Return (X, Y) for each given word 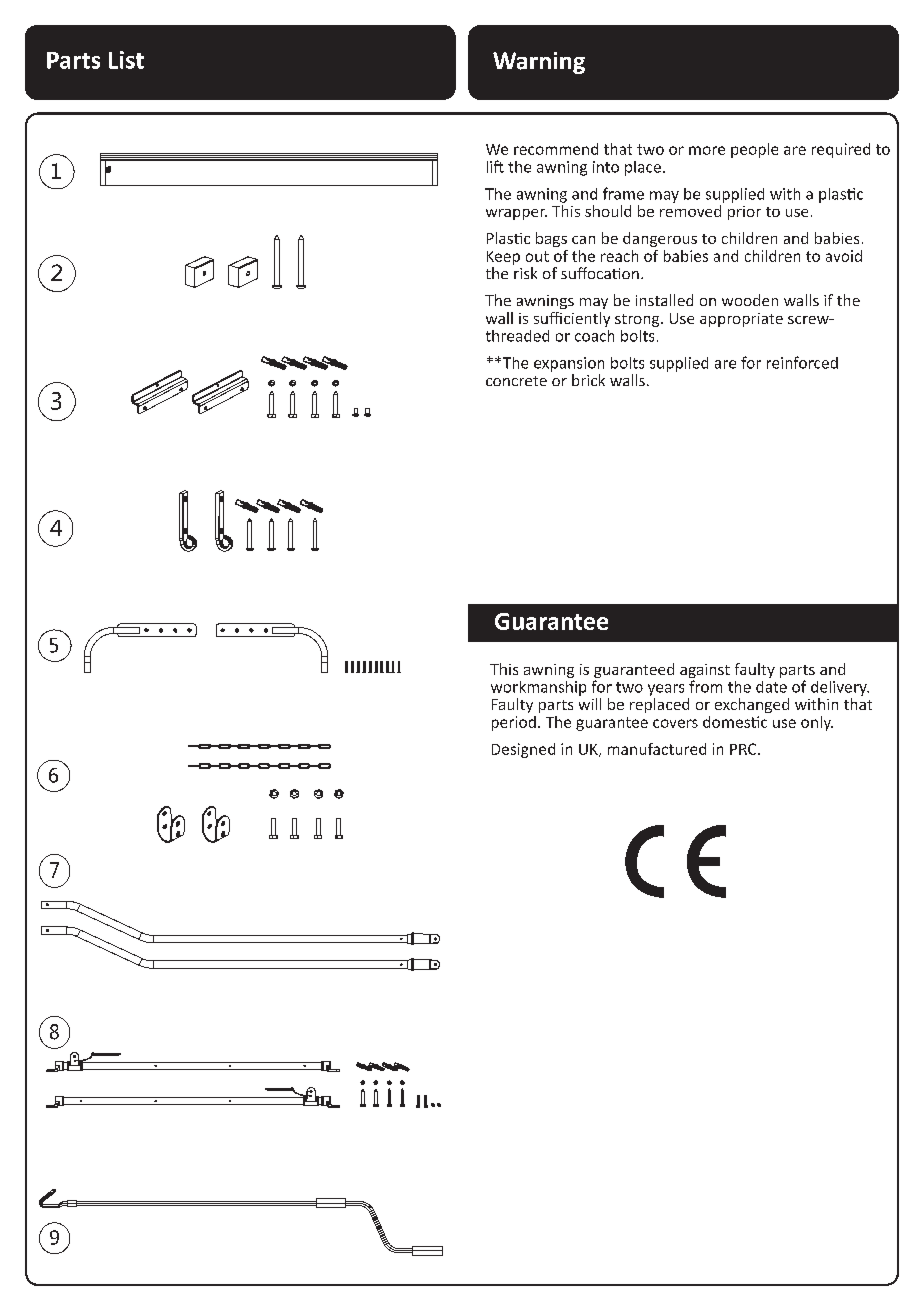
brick (588, 380)
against (705, 671)
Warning (539, 63)
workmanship (538, 688)
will (590, 702)
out (537, 256)
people (754, 150)
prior (744, 213)
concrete (516, 381)
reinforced (802, 362)
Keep (503, 258)
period (514, 723)
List (126, 60)
